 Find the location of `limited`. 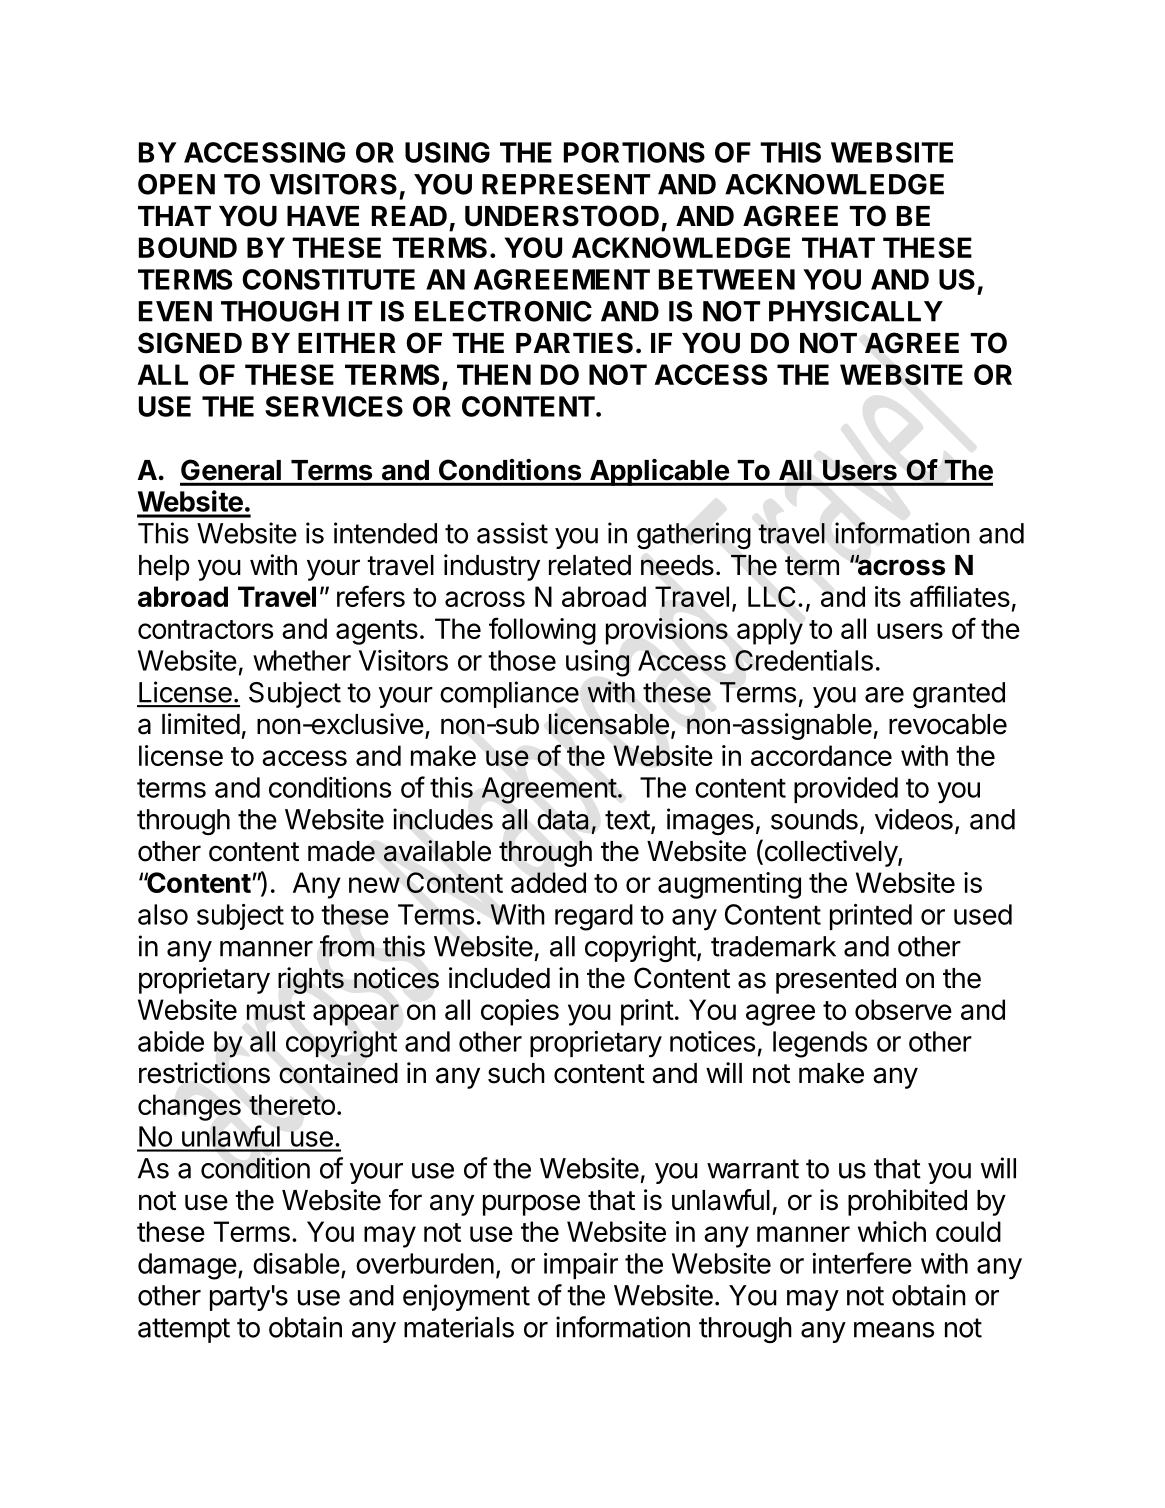

limited is located at coordinates (201, 724).
